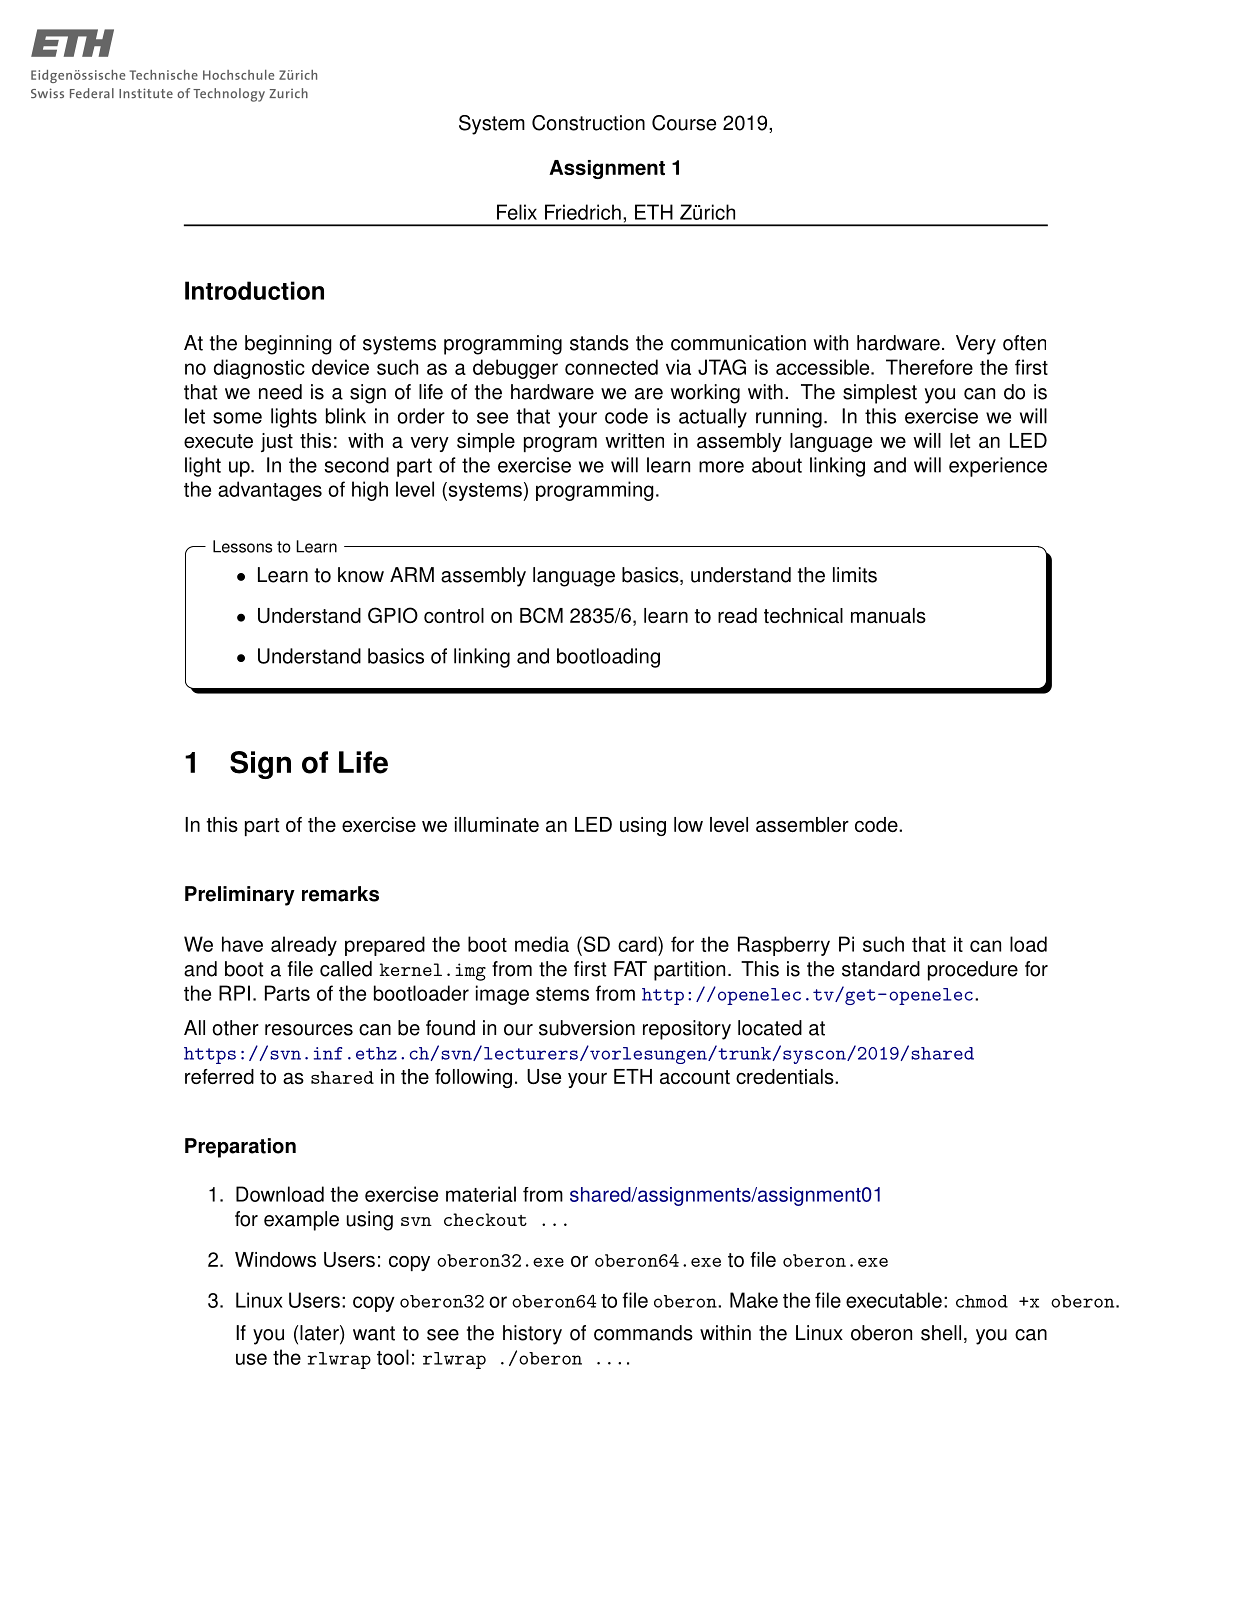 The width and height of the image is (1250, 1618). Describe the element at coordinates (541, 615) in the image. I see `BCM` at that location.
